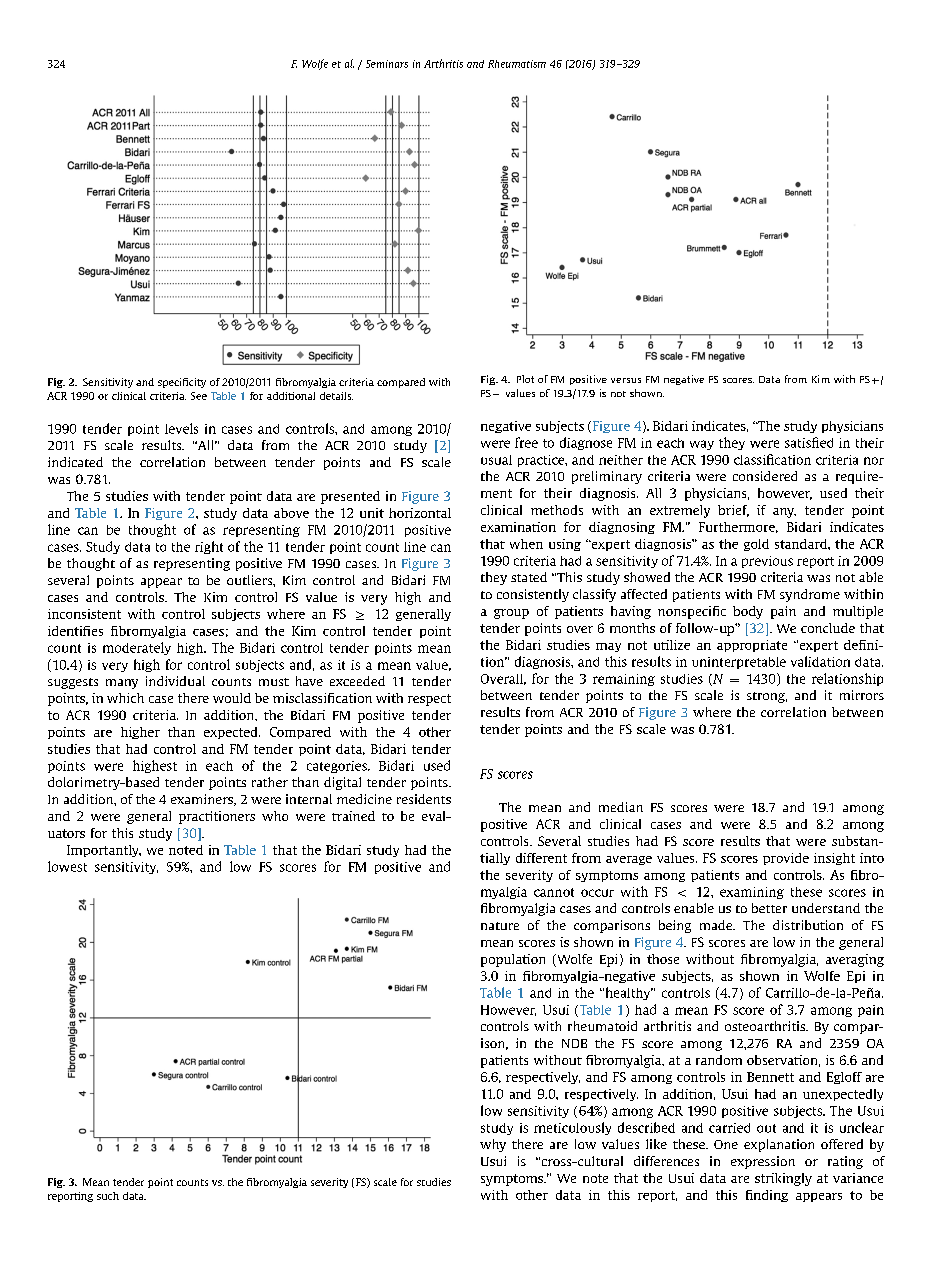  I want to click on Seminars, so click(387, 64).
